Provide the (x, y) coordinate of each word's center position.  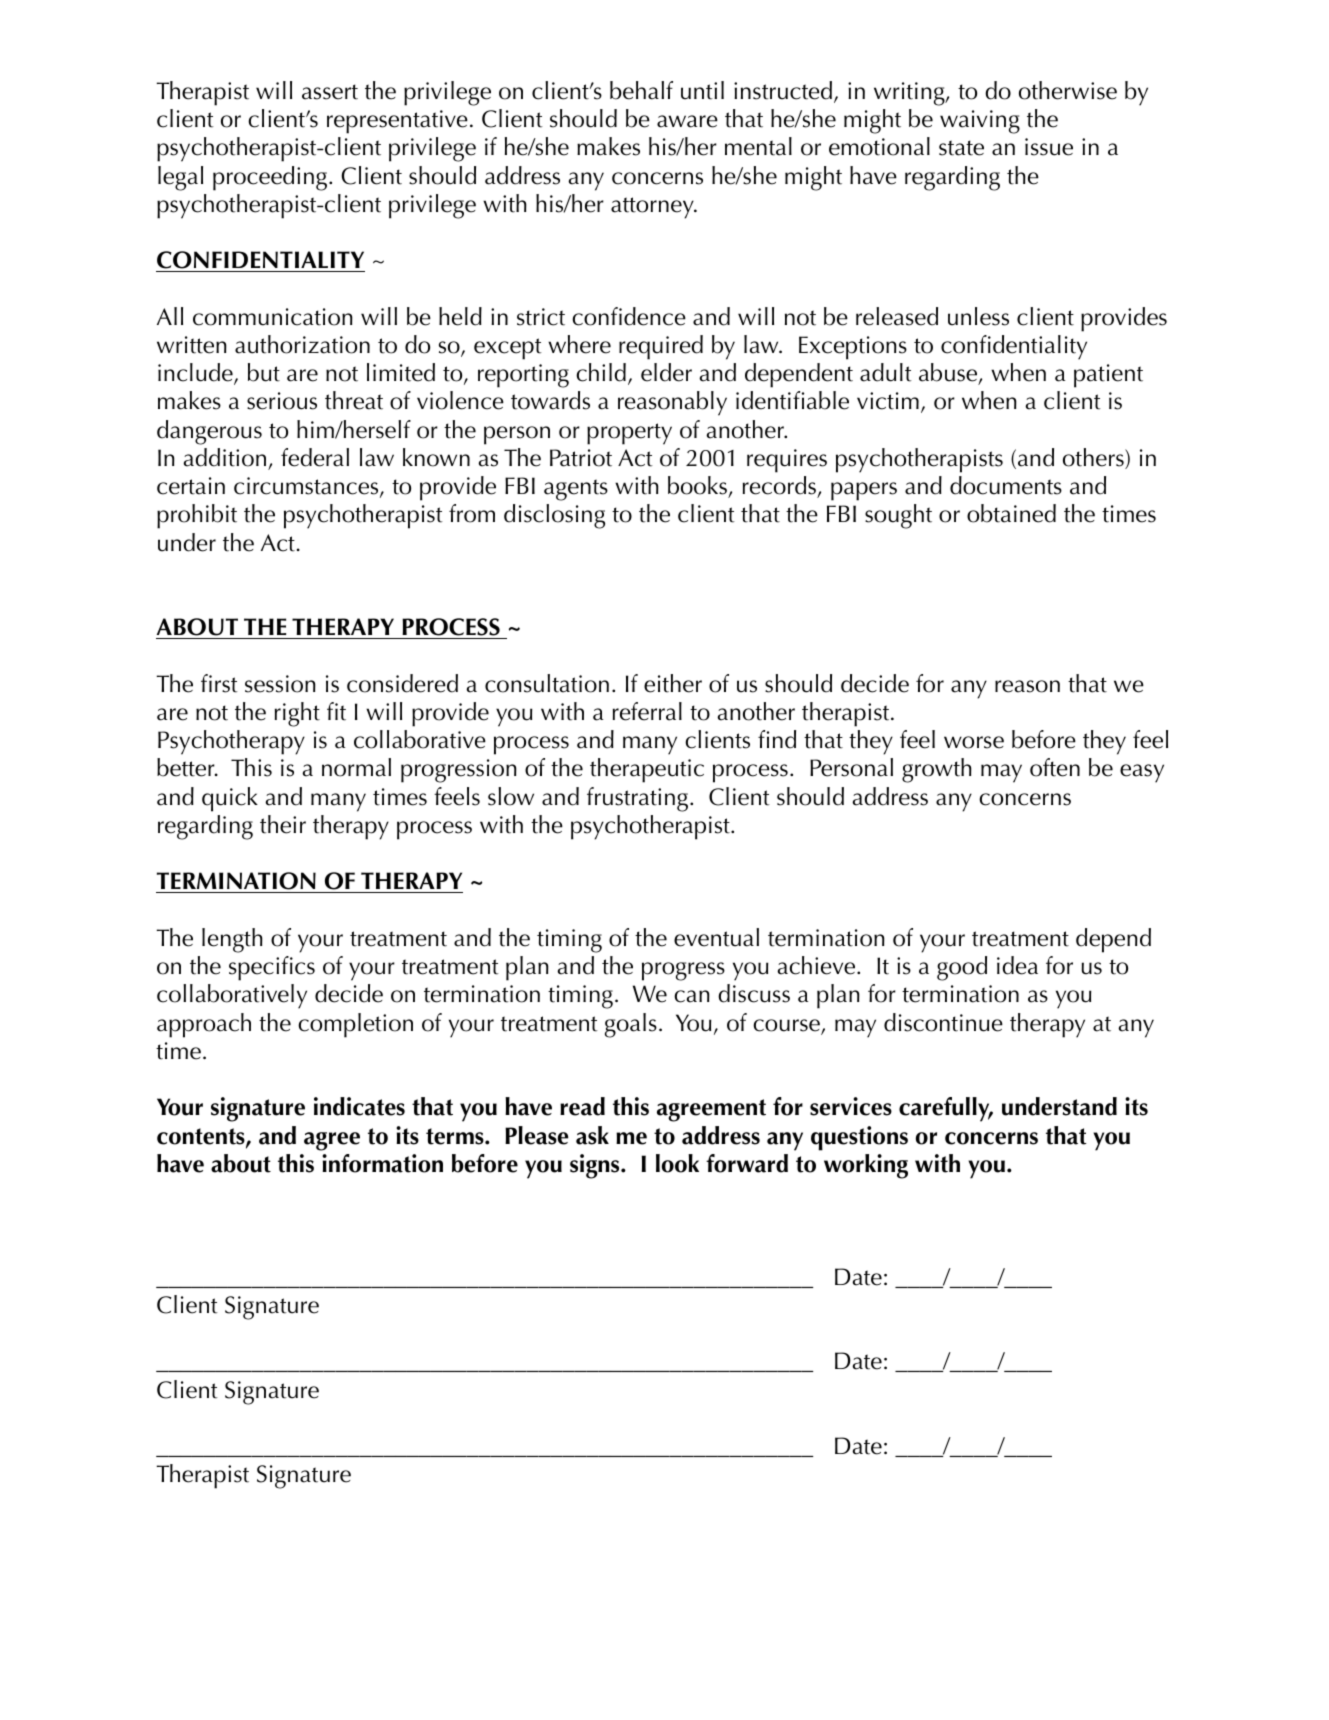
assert (330, 92)
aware (687, 121)
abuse (949, 373)
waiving (980, 122)
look (677, 1163)
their (283, 824)
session (280, 684)
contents (202, 1137)
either (673, 683)
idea (1017, 965)
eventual (716, 937)
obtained (1011, 513)
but (264, 372)
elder (666, 372)
